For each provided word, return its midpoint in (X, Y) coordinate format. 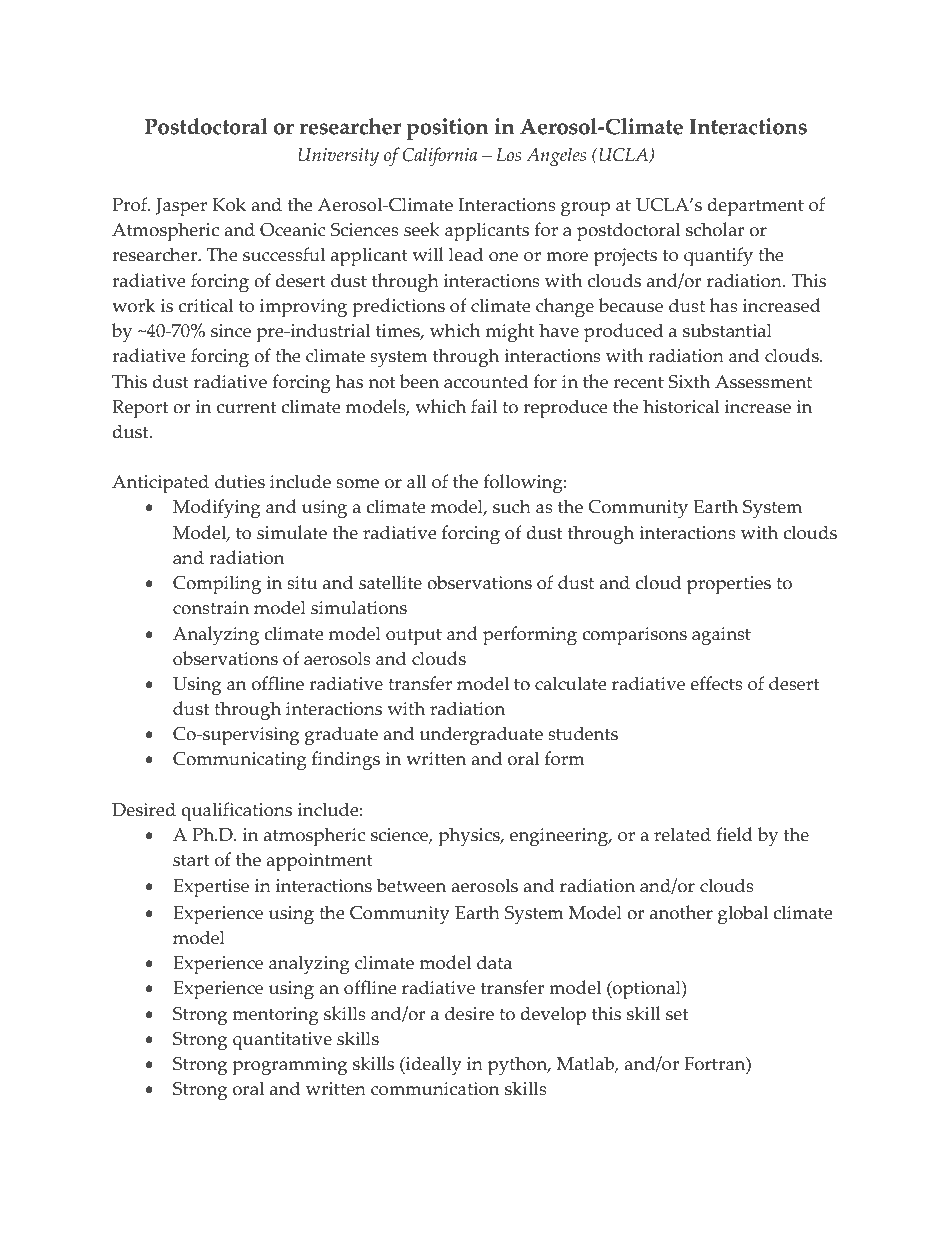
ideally (433, 1065)
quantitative (282, 1041)
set (677, 1014)
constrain (211, 608)
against (721, 636)
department (756, 207)
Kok (229, 204)
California (440, 156)
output (414, 637)
